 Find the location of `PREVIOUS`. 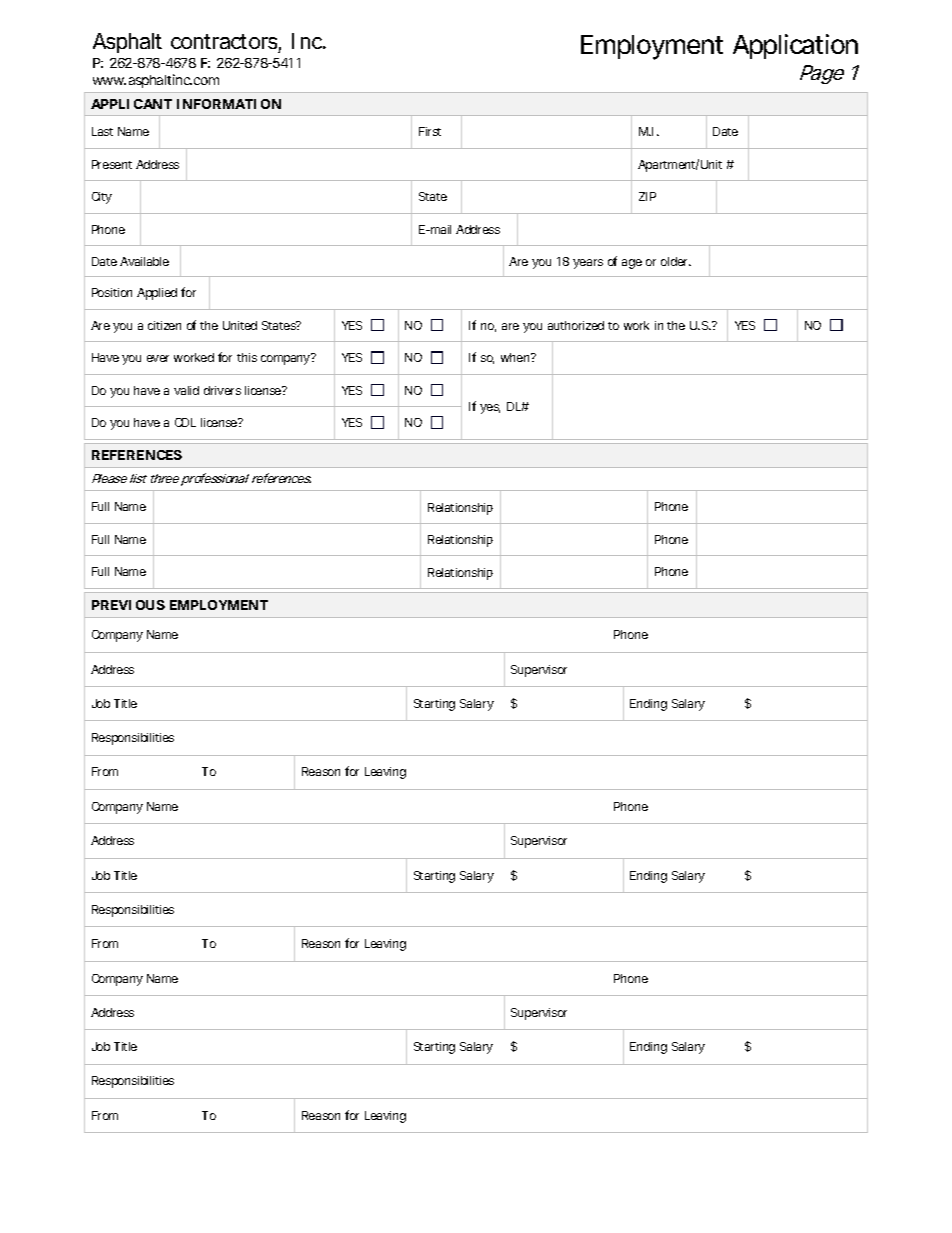

PREVIOUS is located at coordinates (128, 605).
